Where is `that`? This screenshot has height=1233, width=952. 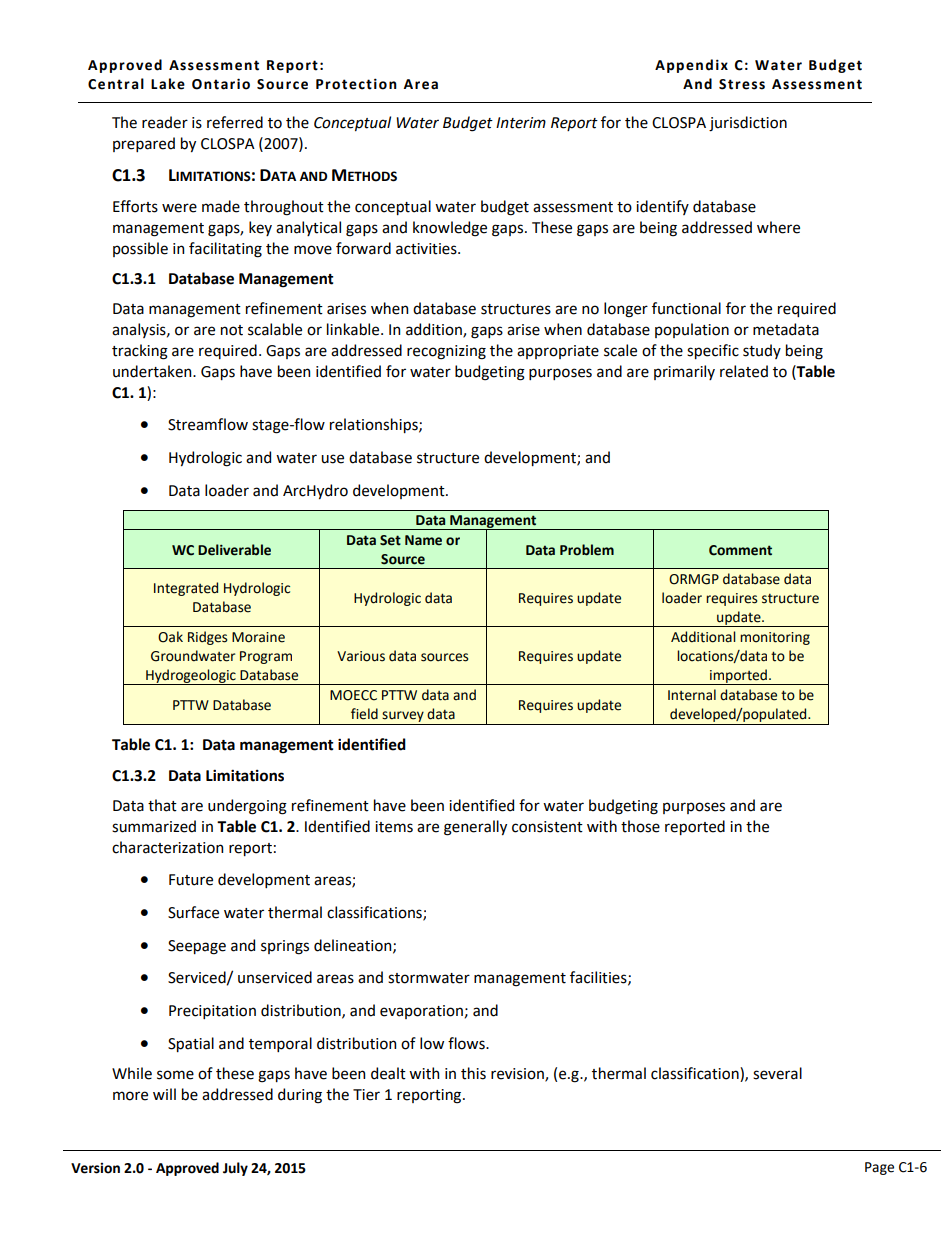 that is located at coordinates (162, 805).
